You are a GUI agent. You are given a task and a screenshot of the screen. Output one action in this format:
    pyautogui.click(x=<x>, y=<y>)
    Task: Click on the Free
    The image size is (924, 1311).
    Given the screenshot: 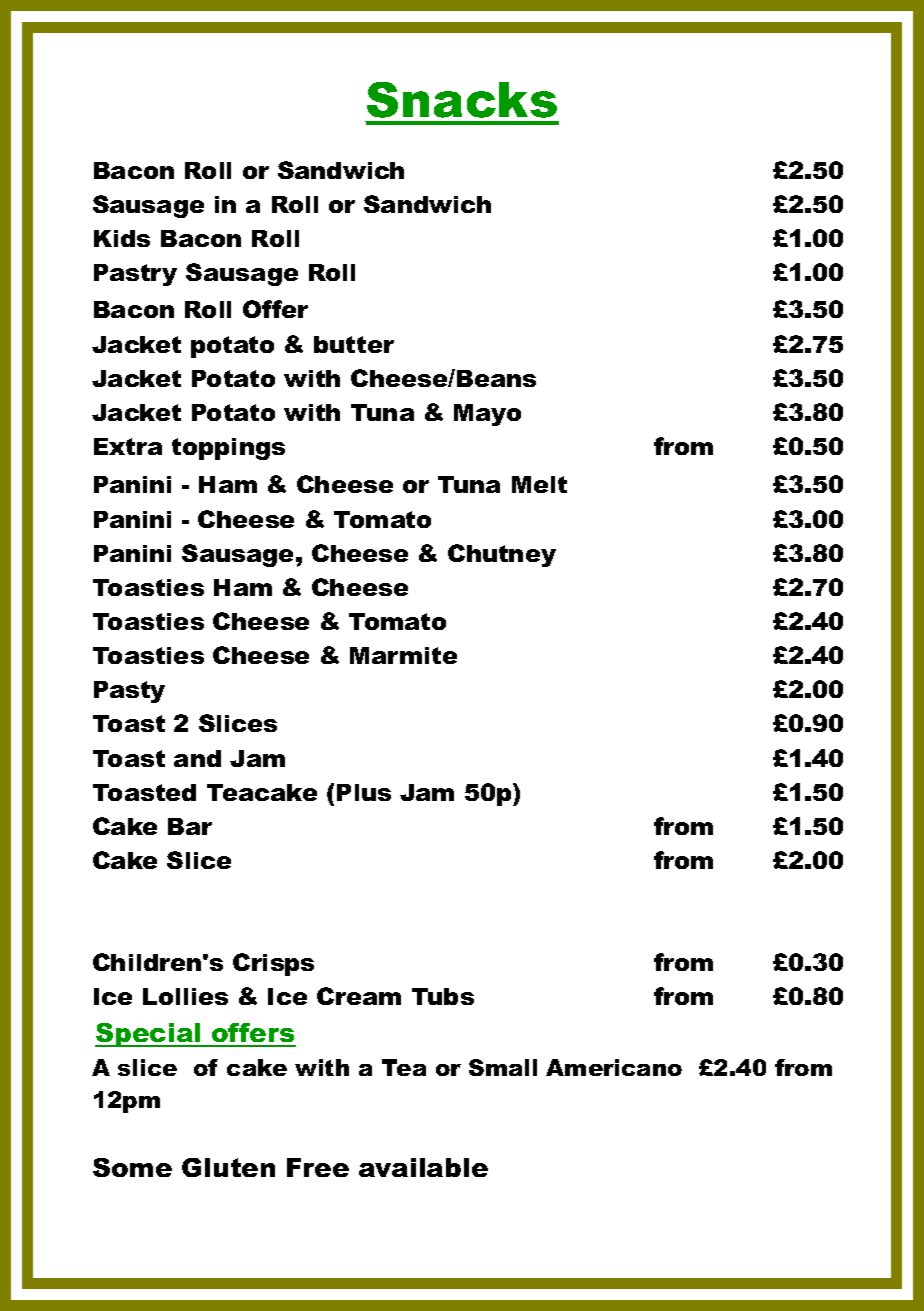 What is the action you would take?
    pyautogui.click(x=318, y=1167)
